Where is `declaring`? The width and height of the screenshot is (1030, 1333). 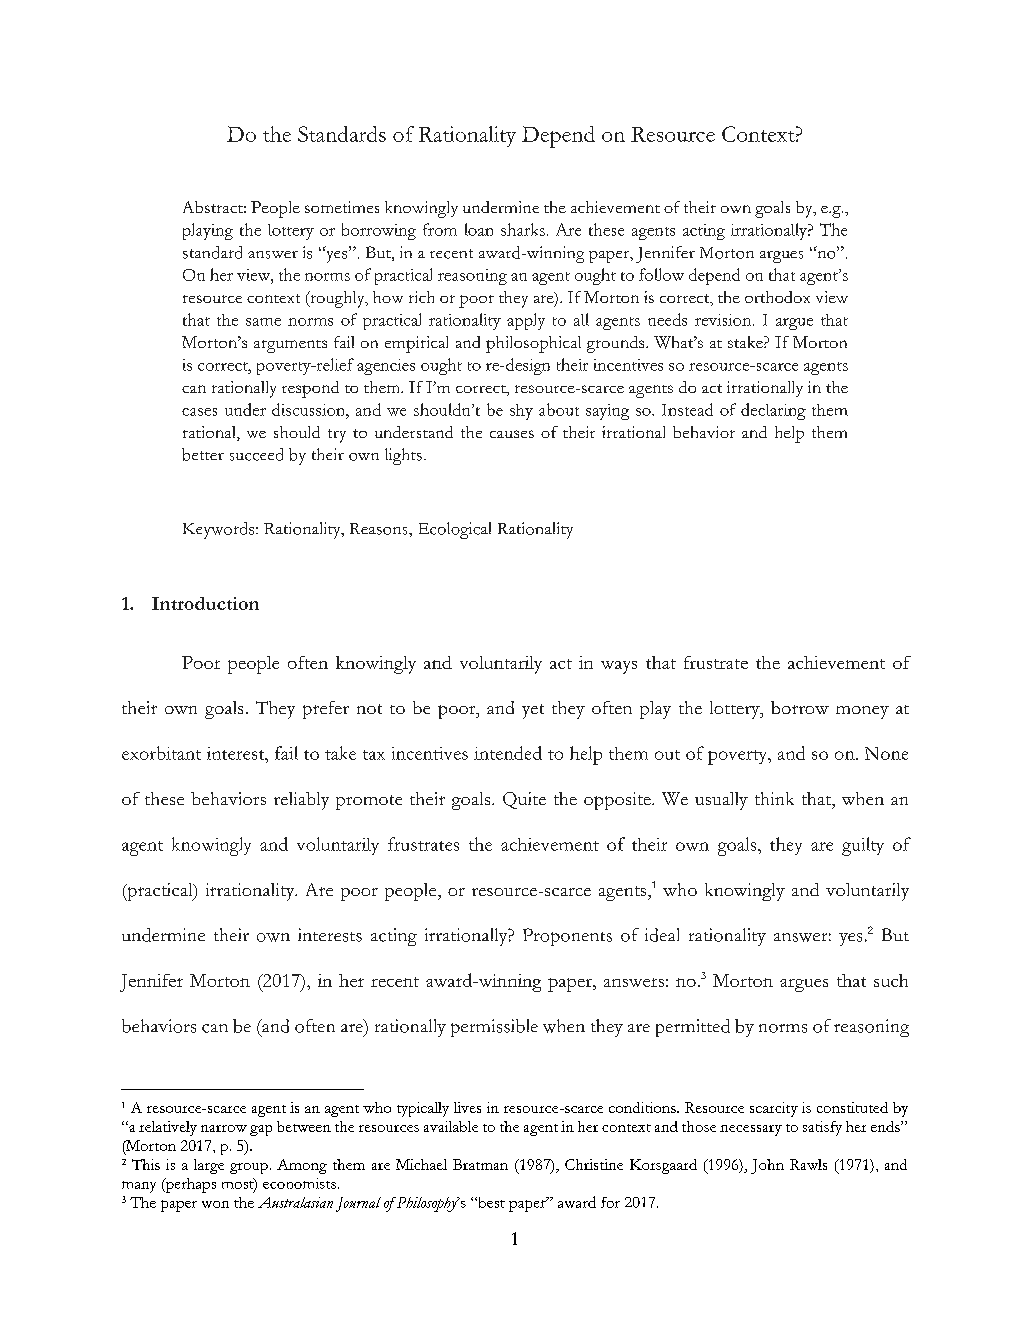
declaring is located at coordinates (773, 411).
